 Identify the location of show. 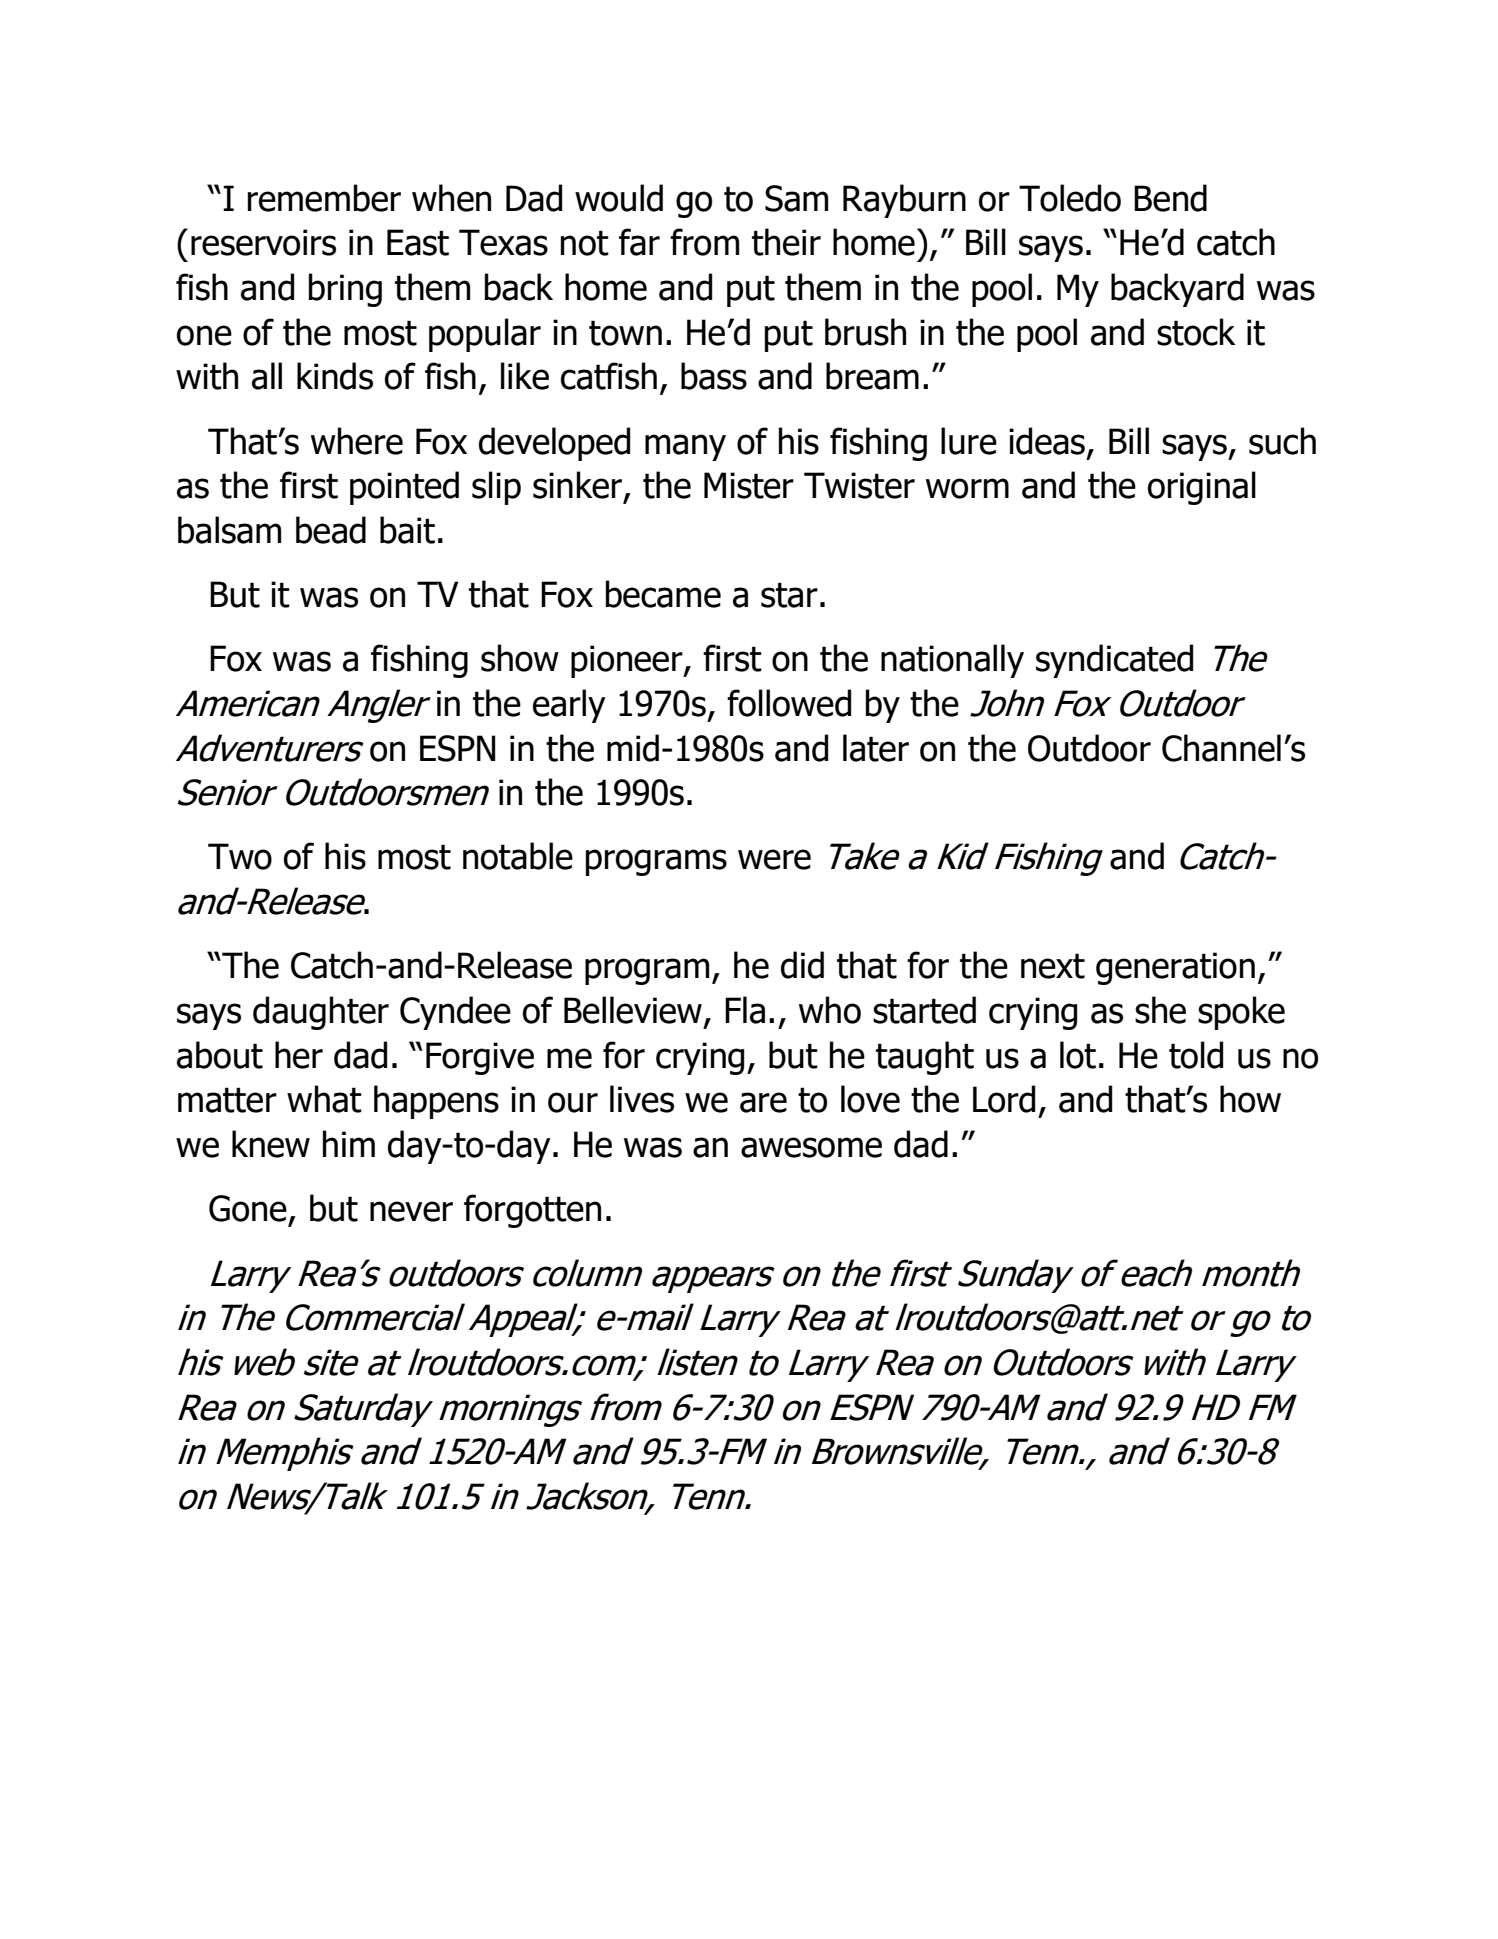
(520, 658).
